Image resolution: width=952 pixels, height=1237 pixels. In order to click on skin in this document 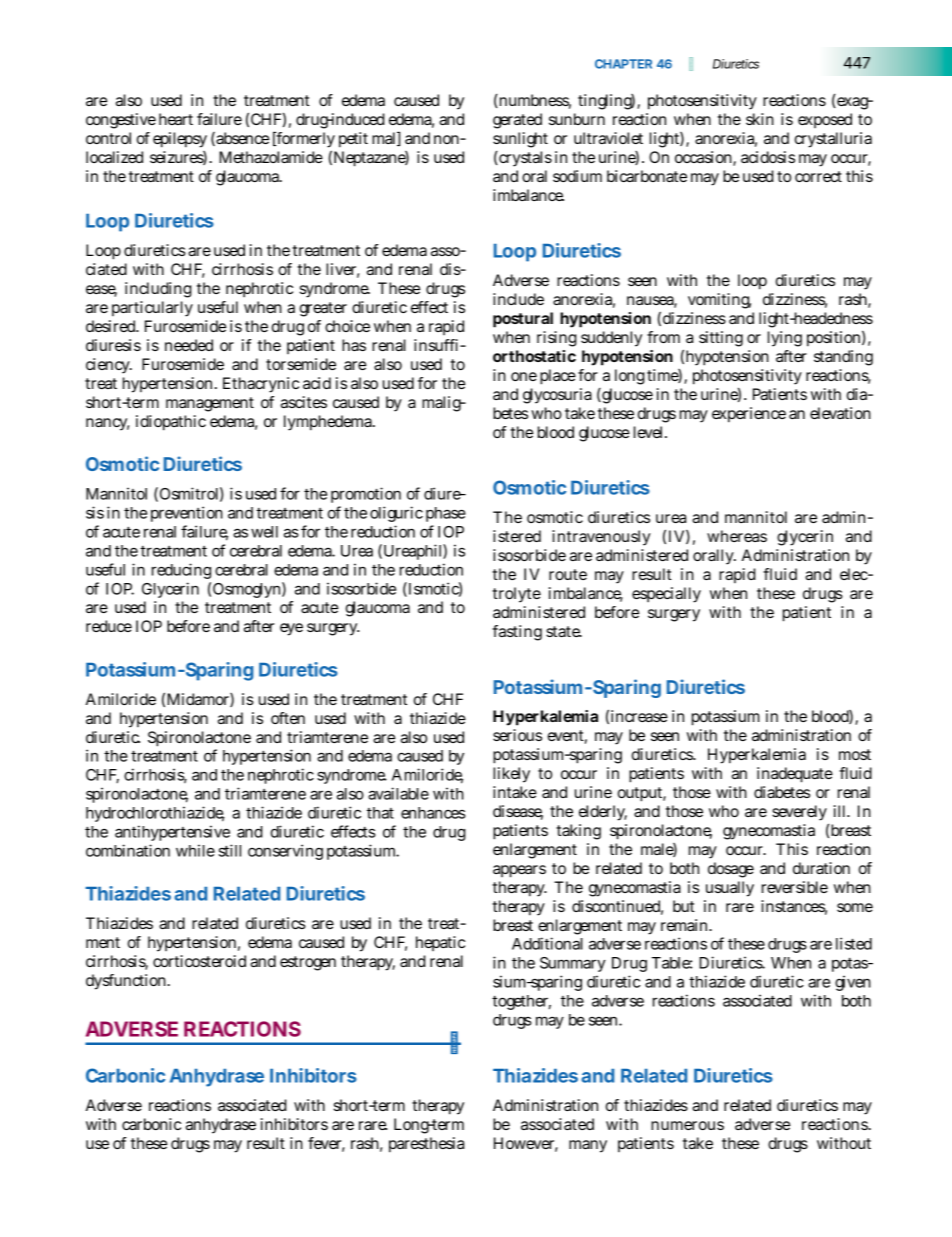, I will do `click(760, 119)`.
